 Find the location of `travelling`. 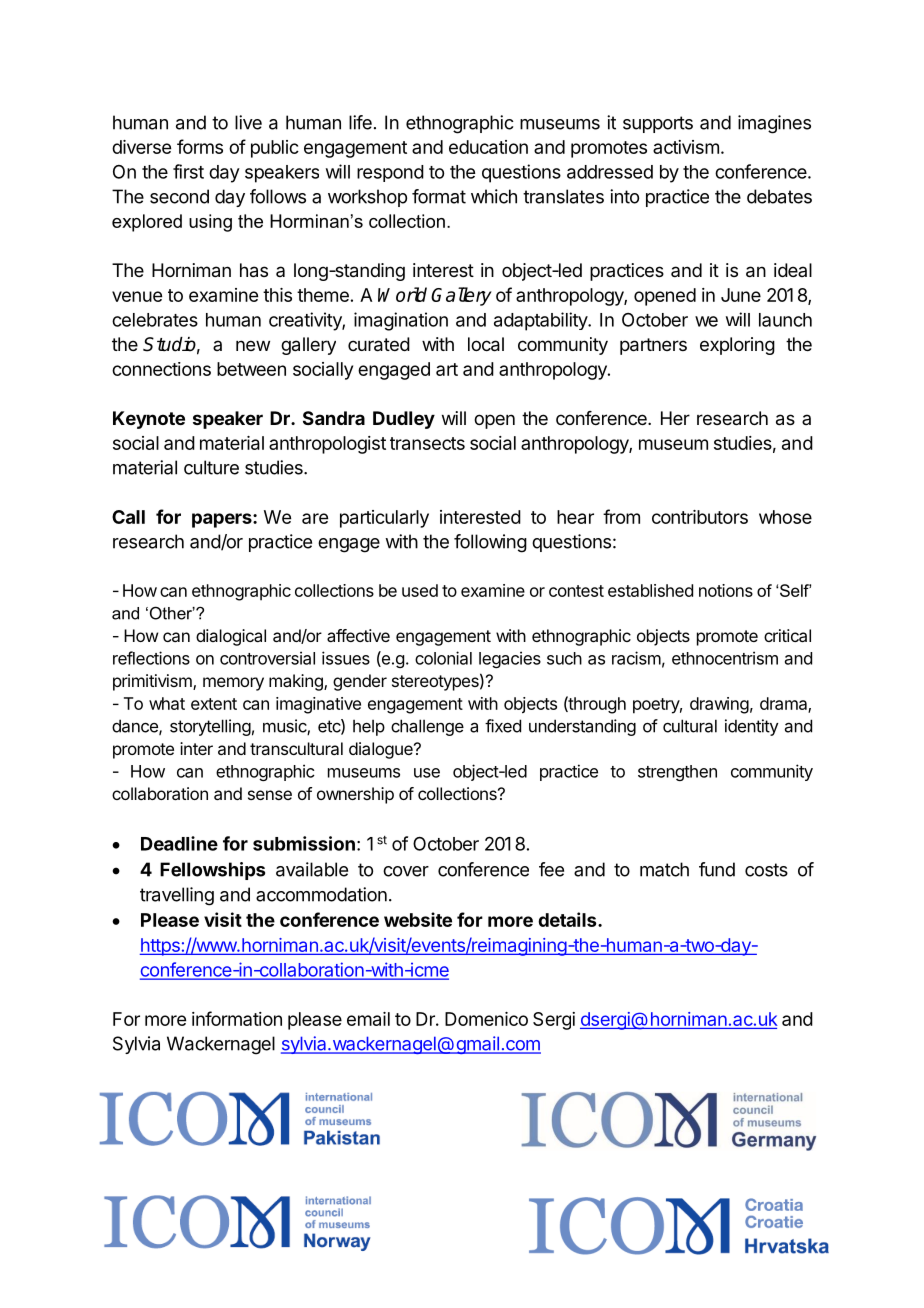

travelling is located at coordinates (177, 896).
